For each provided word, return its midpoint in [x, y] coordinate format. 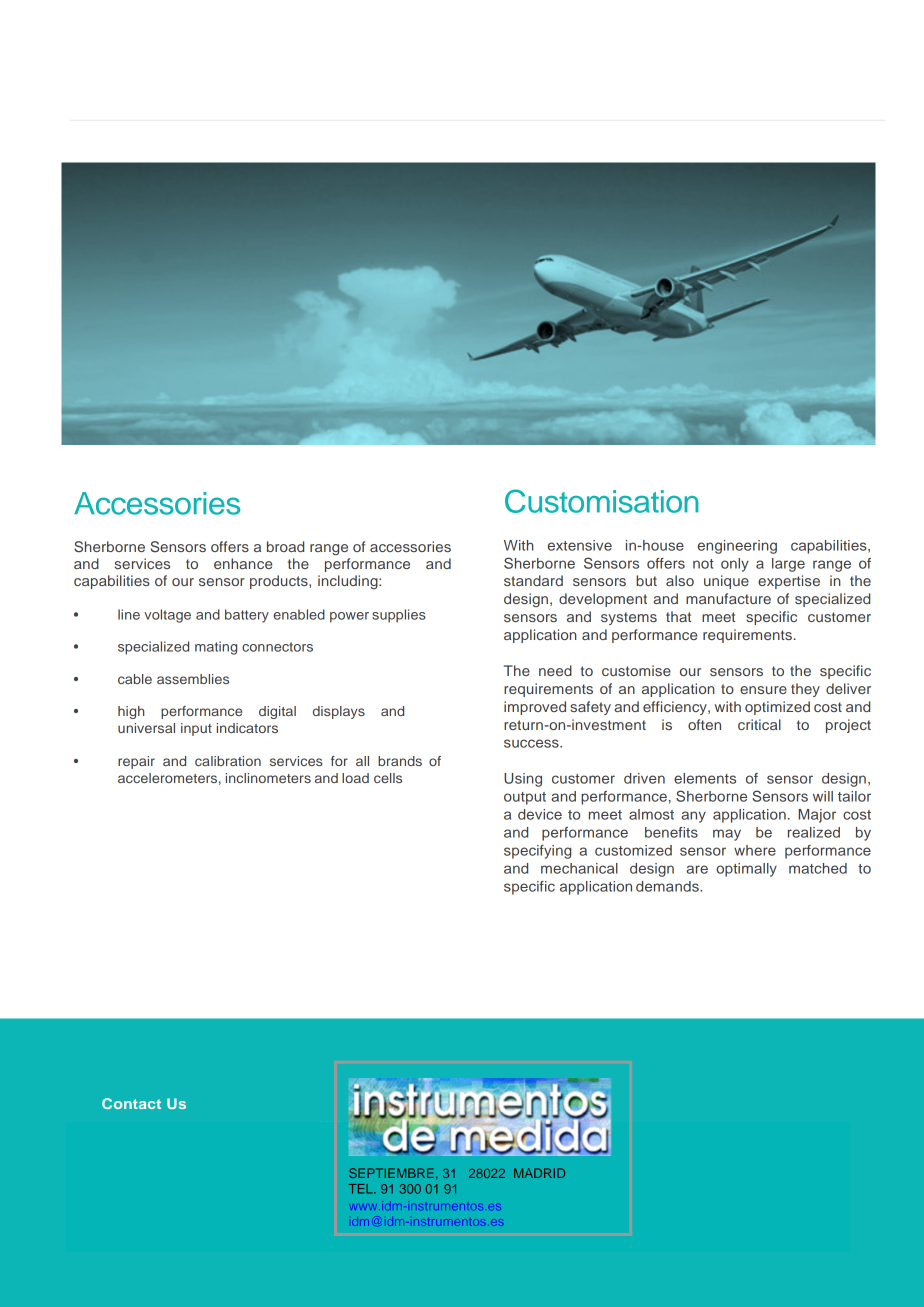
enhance [243, 563]
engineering [737, 547]
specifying [537, 852]
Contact [131, 1103]
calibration [228, 761]
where [755, 850]
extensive [580, 545]
